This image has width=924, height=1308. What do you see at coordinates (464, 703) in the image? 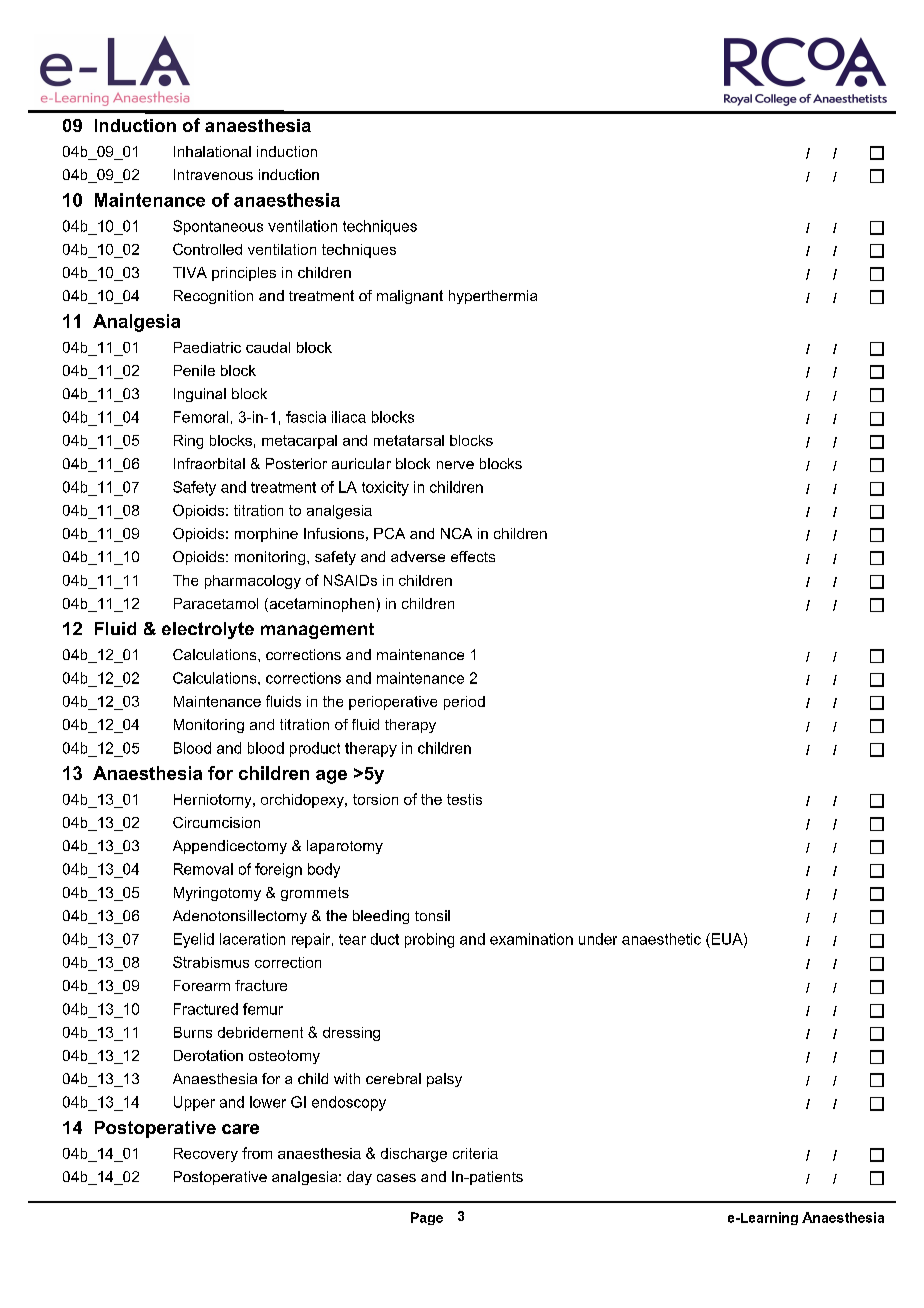
I see `period` at bounding box center [464, 703].
